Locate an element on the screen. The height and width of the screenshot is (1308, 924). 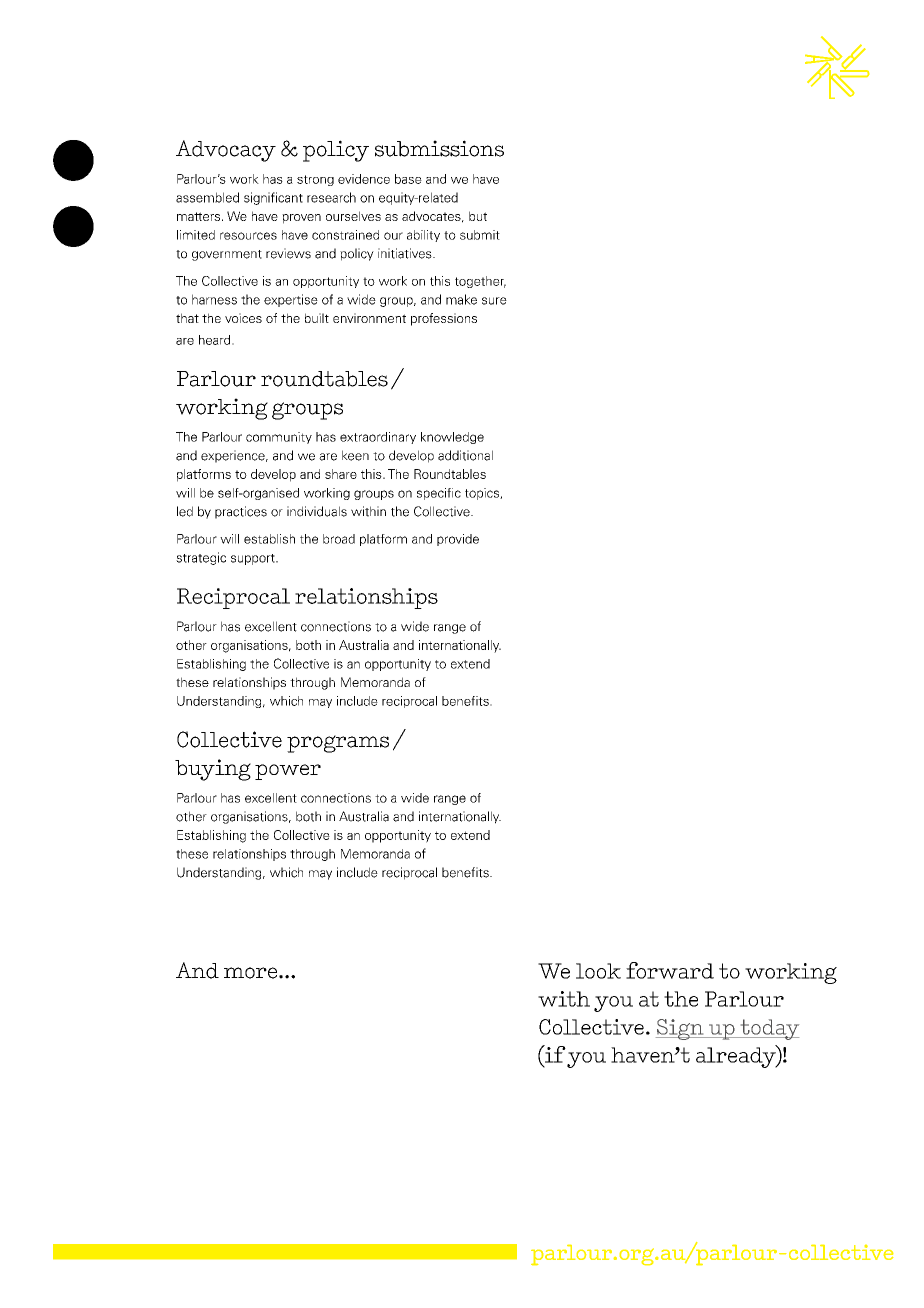
programs is located at coordinates (338, 744).
